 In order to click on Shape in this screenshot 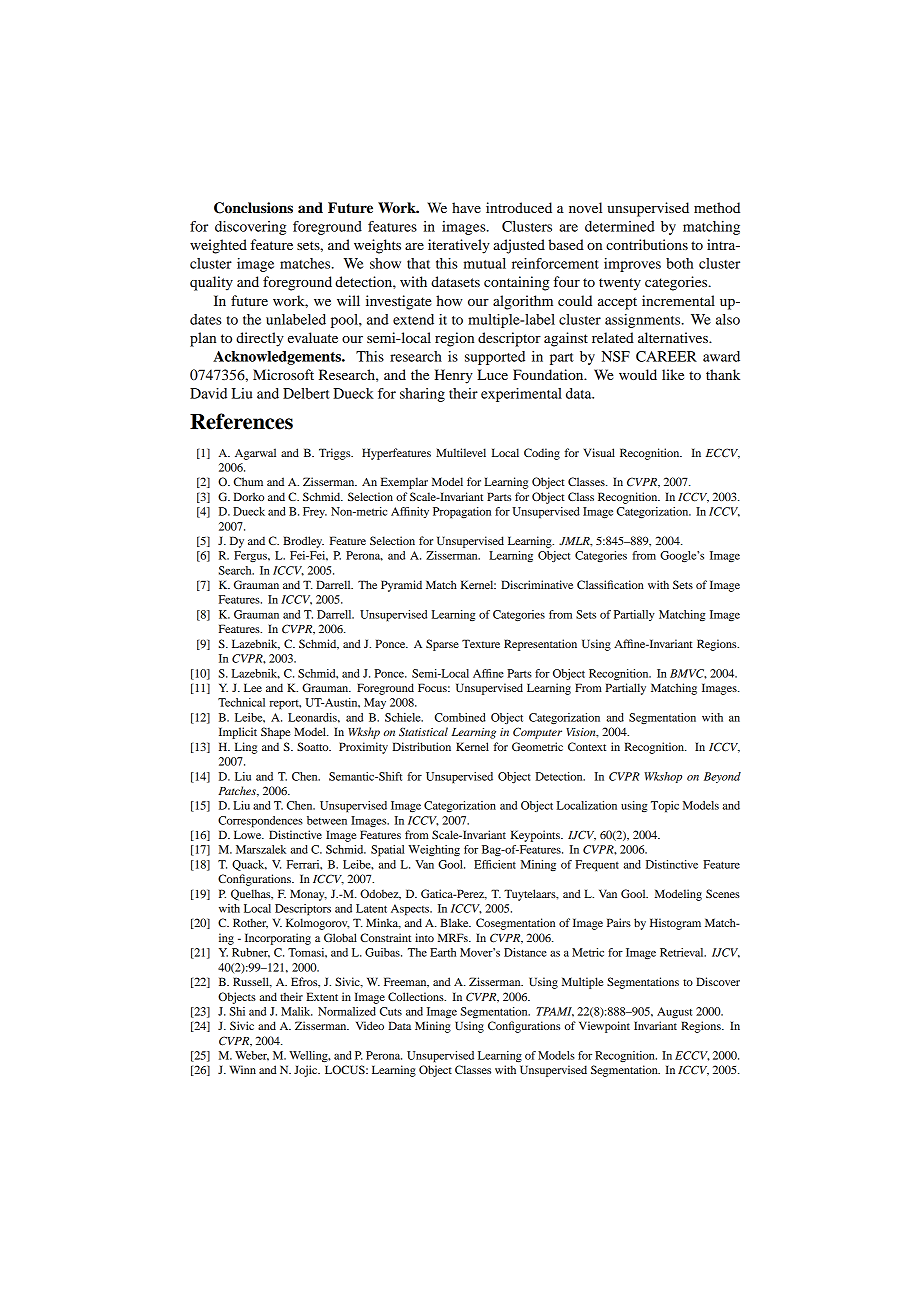, I will do `click(276, 733)`.
